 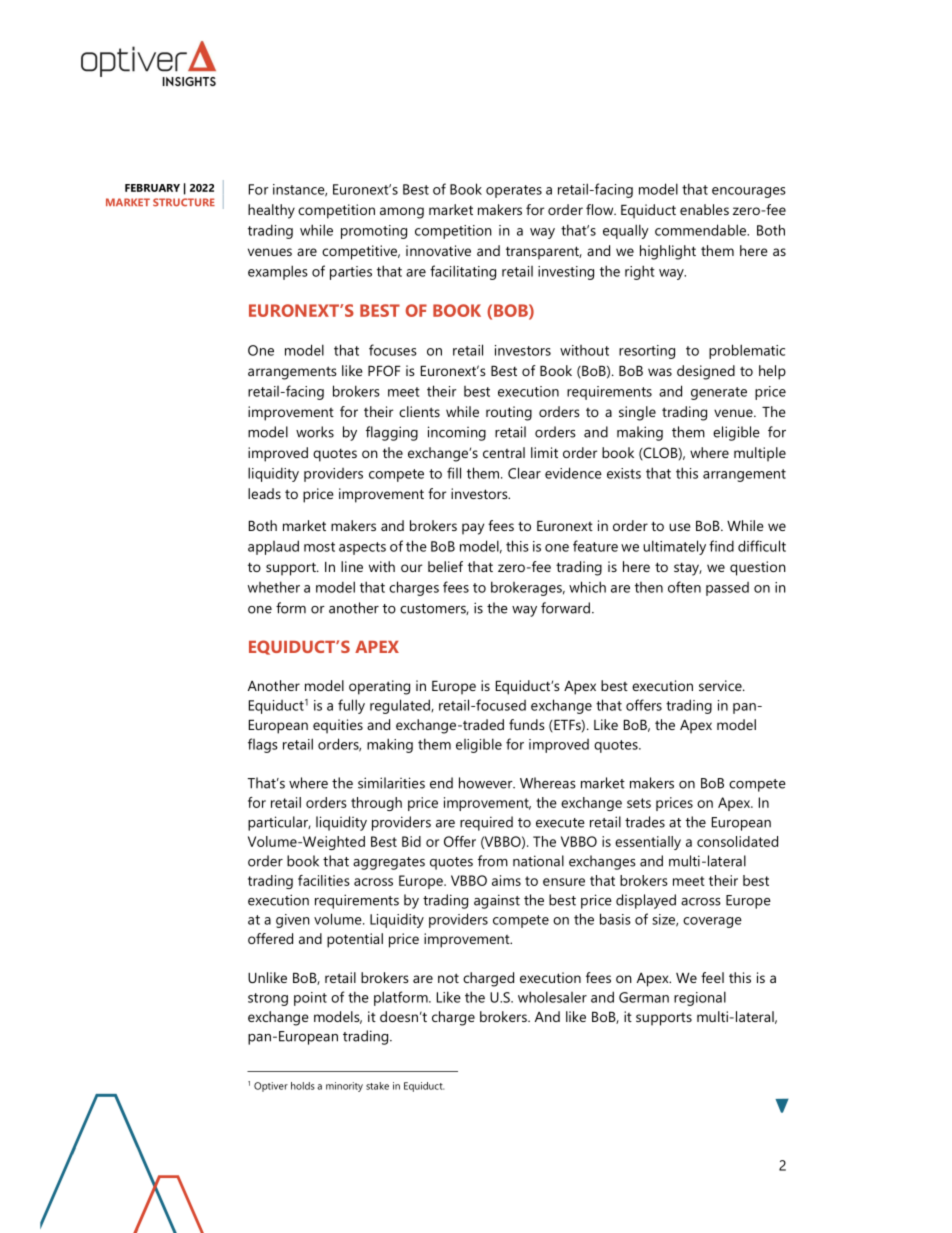 I want to click on enables, so click(x=704, y=209).
